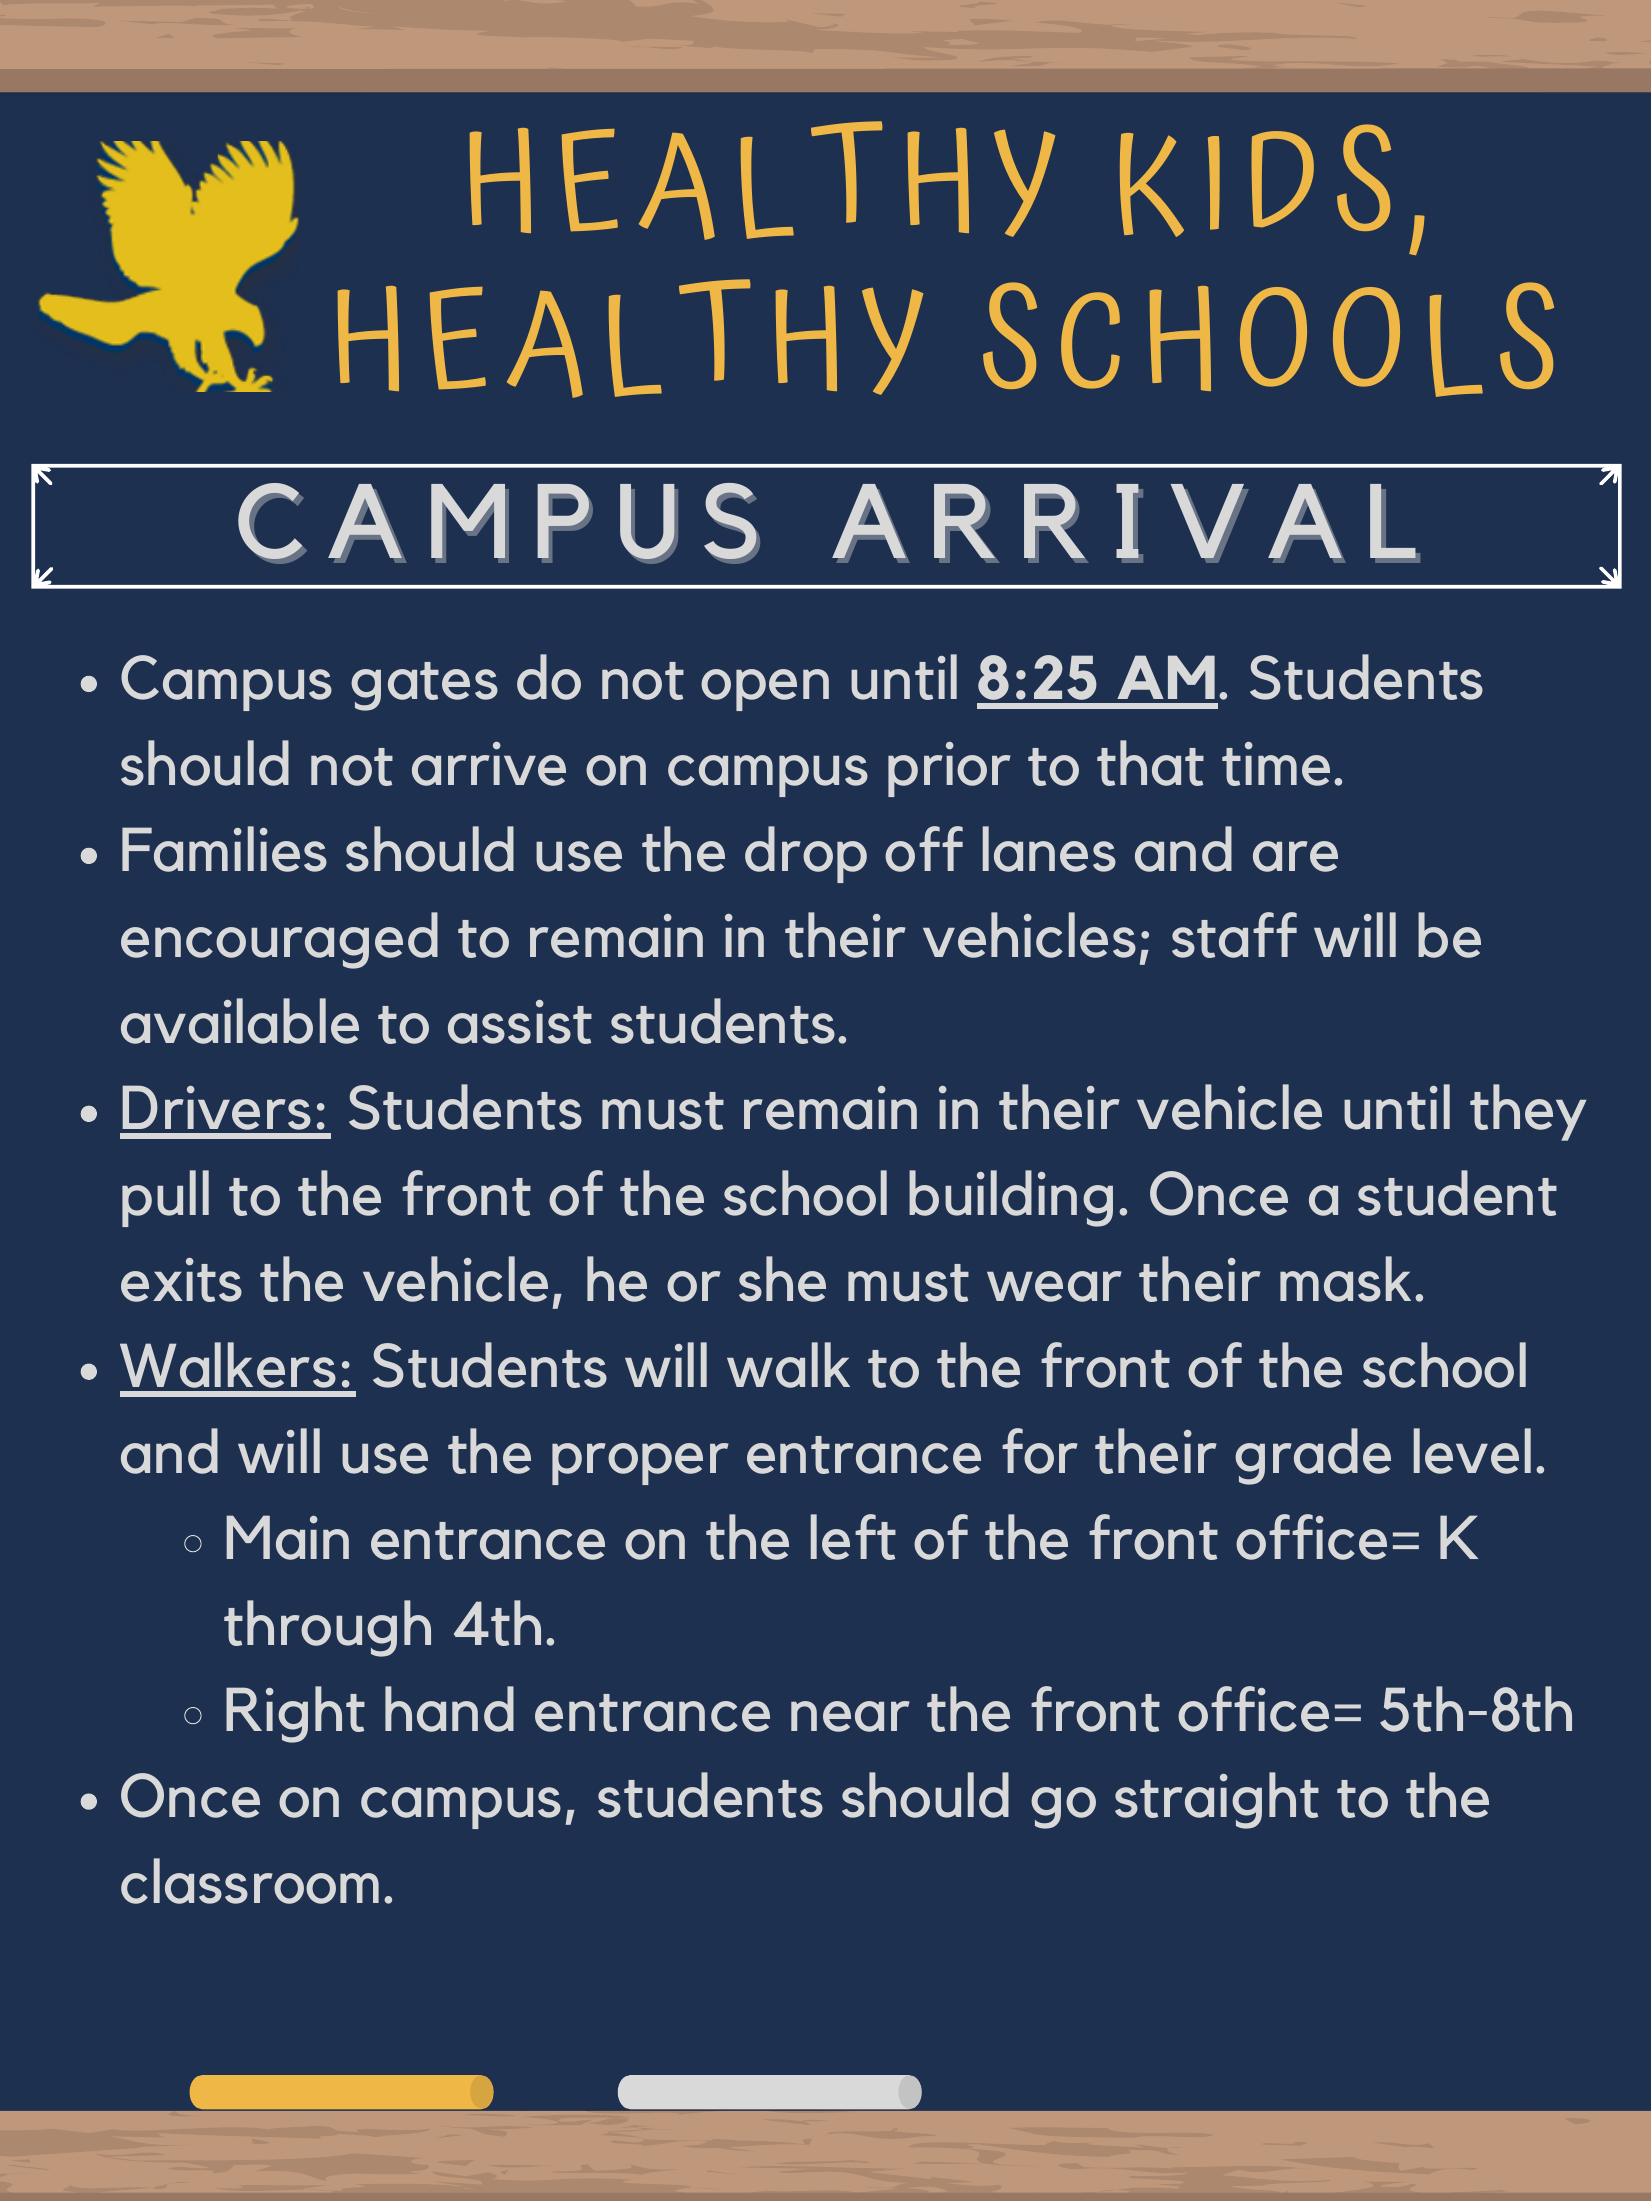 This page has height=2201, width=1651. What do you see at coordinates (1276, 764) in the page?
I see `time` at bounding box center [1276, 764].
